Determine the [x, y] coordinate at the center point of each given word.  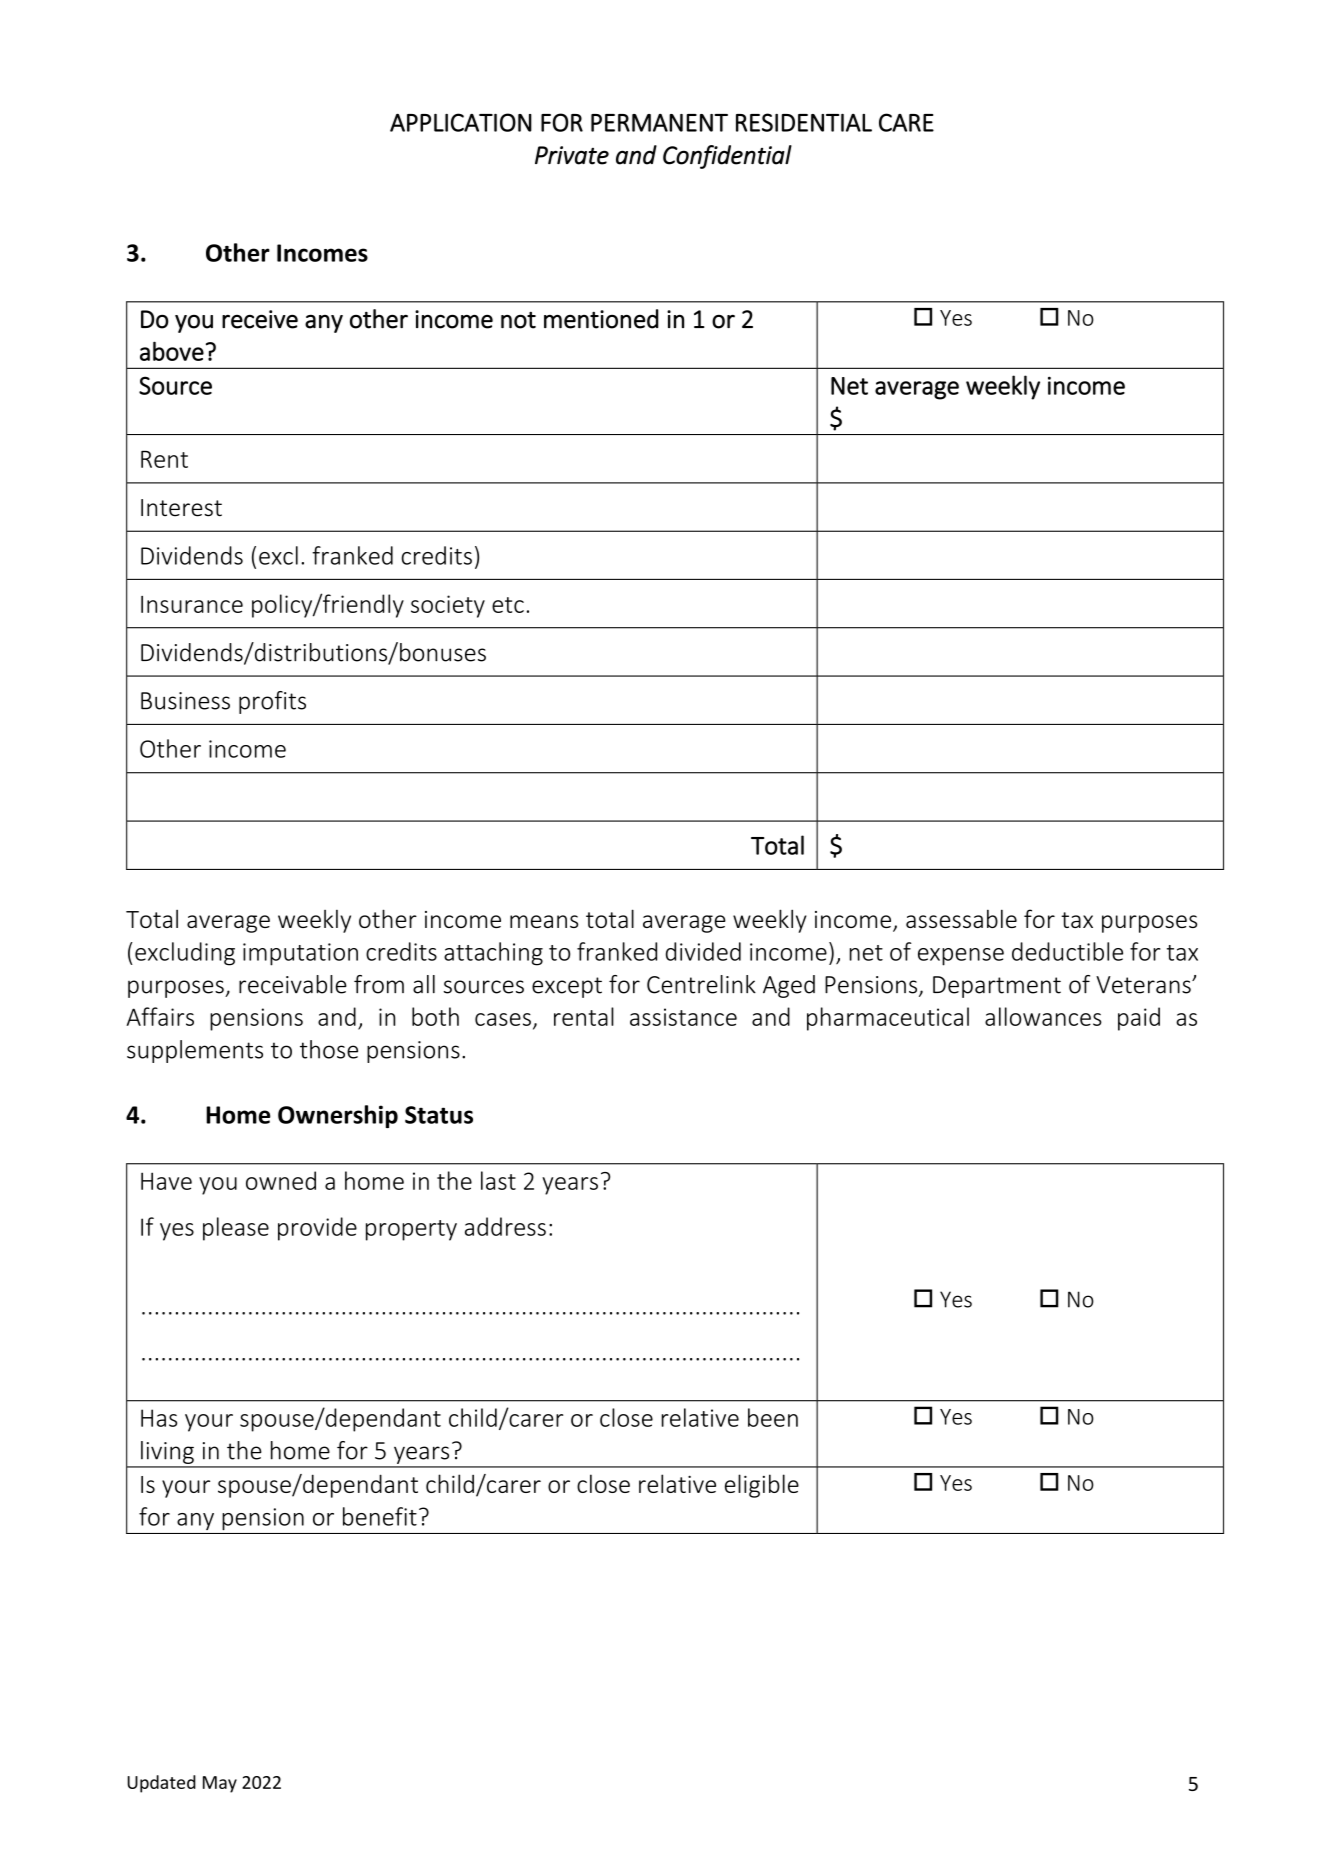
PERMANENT [659, 123]
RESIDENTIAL [804, 122]
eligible [762, 1486]
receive [260, 319]
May [220, 1784]
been [773, 1417]
